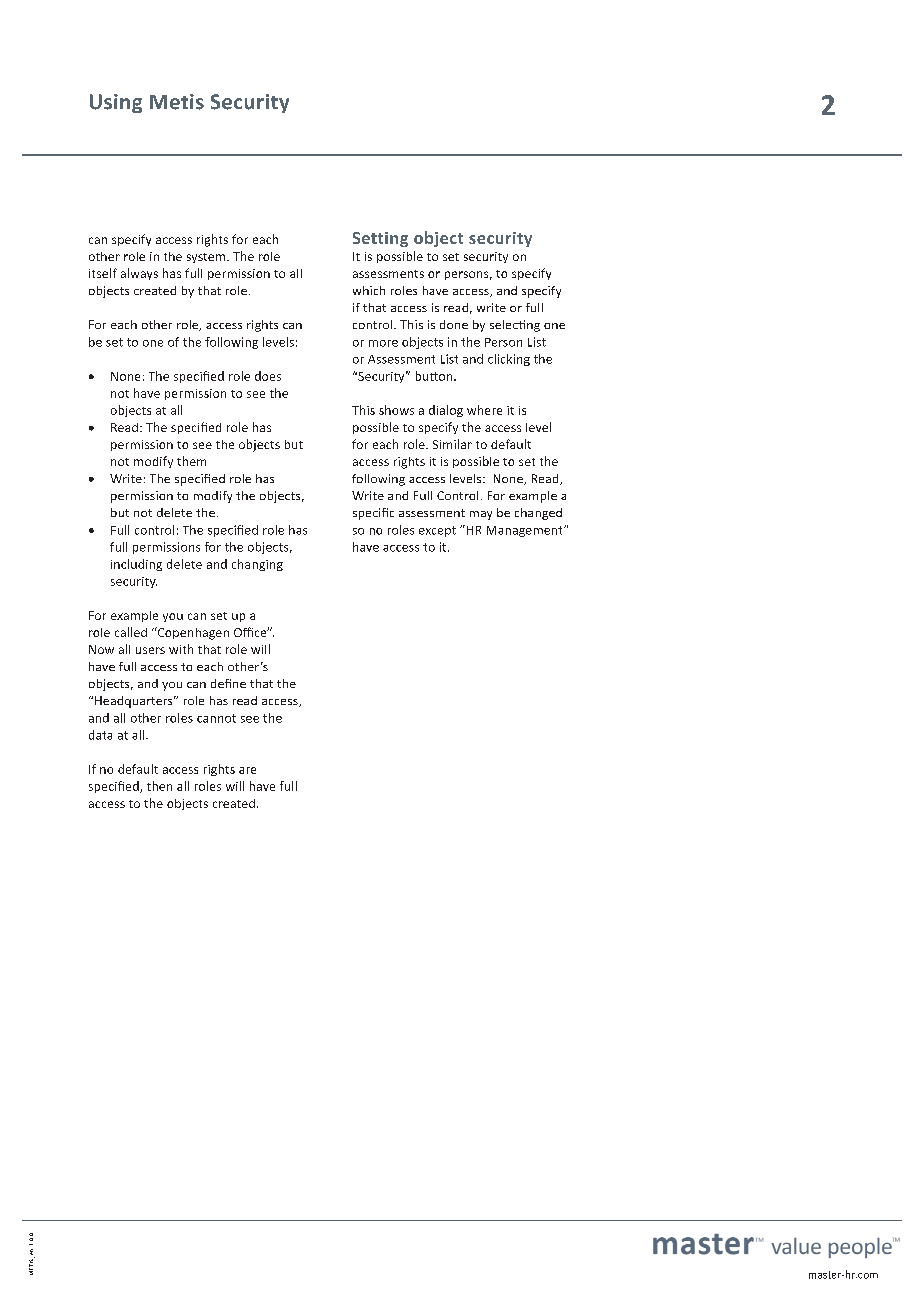 This page has width=924, height=1308. Describe the element at coordinates (452, 444) in the page. I see `Similar` at that location.
